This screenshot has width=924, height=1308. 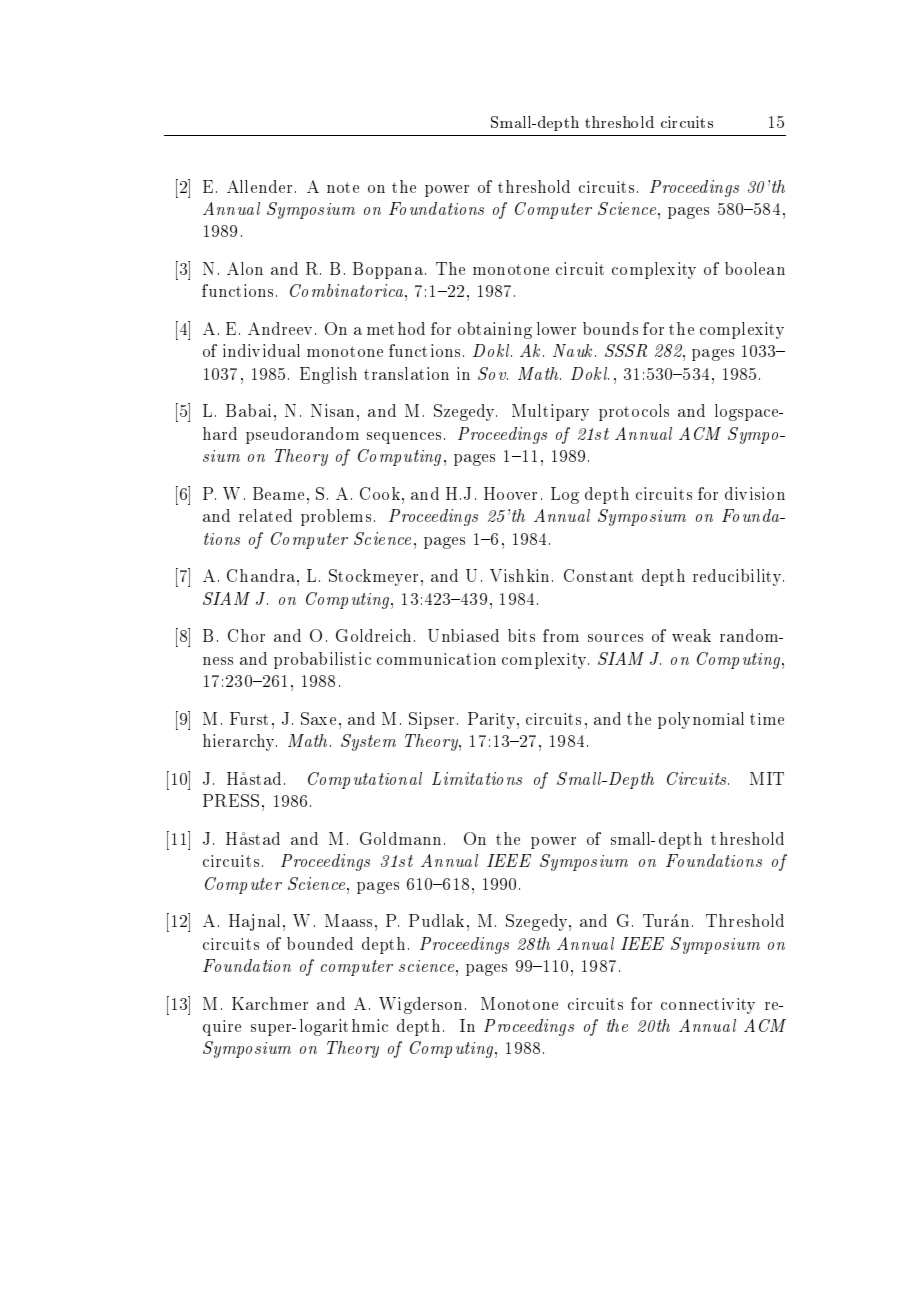 I want to click on connectivity, so click(x=708, y=1006).
